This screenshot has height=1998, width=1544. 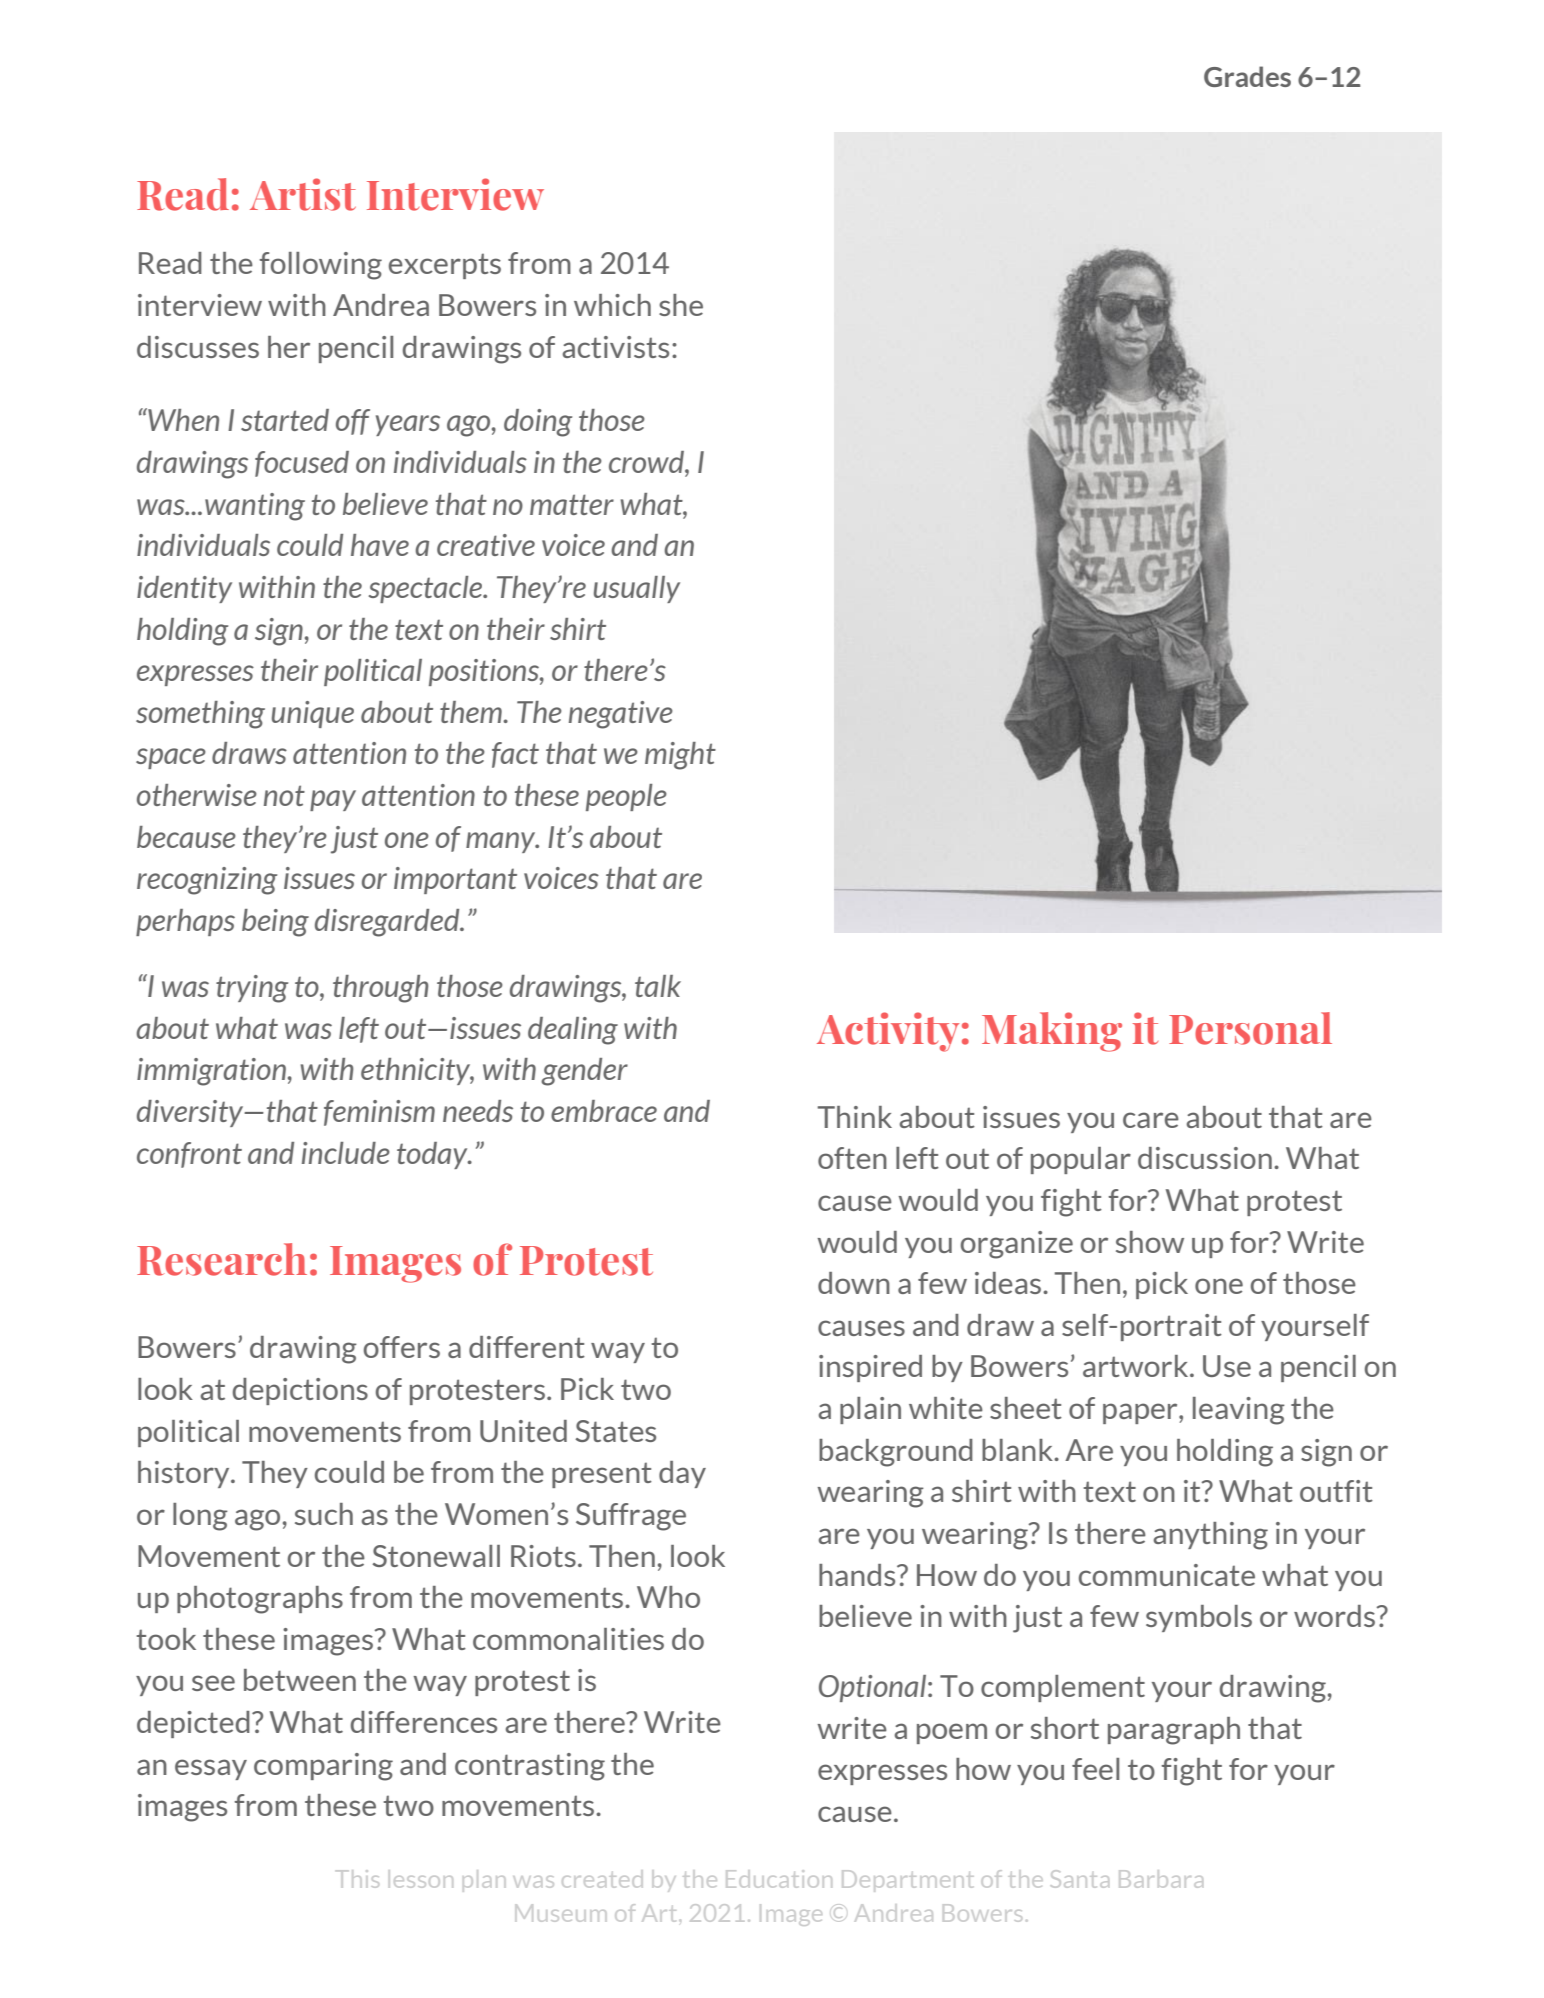 What do you see at coordinates (313, 714) in the screenshot?
I see `unique` at bounding box center [313, 714].
